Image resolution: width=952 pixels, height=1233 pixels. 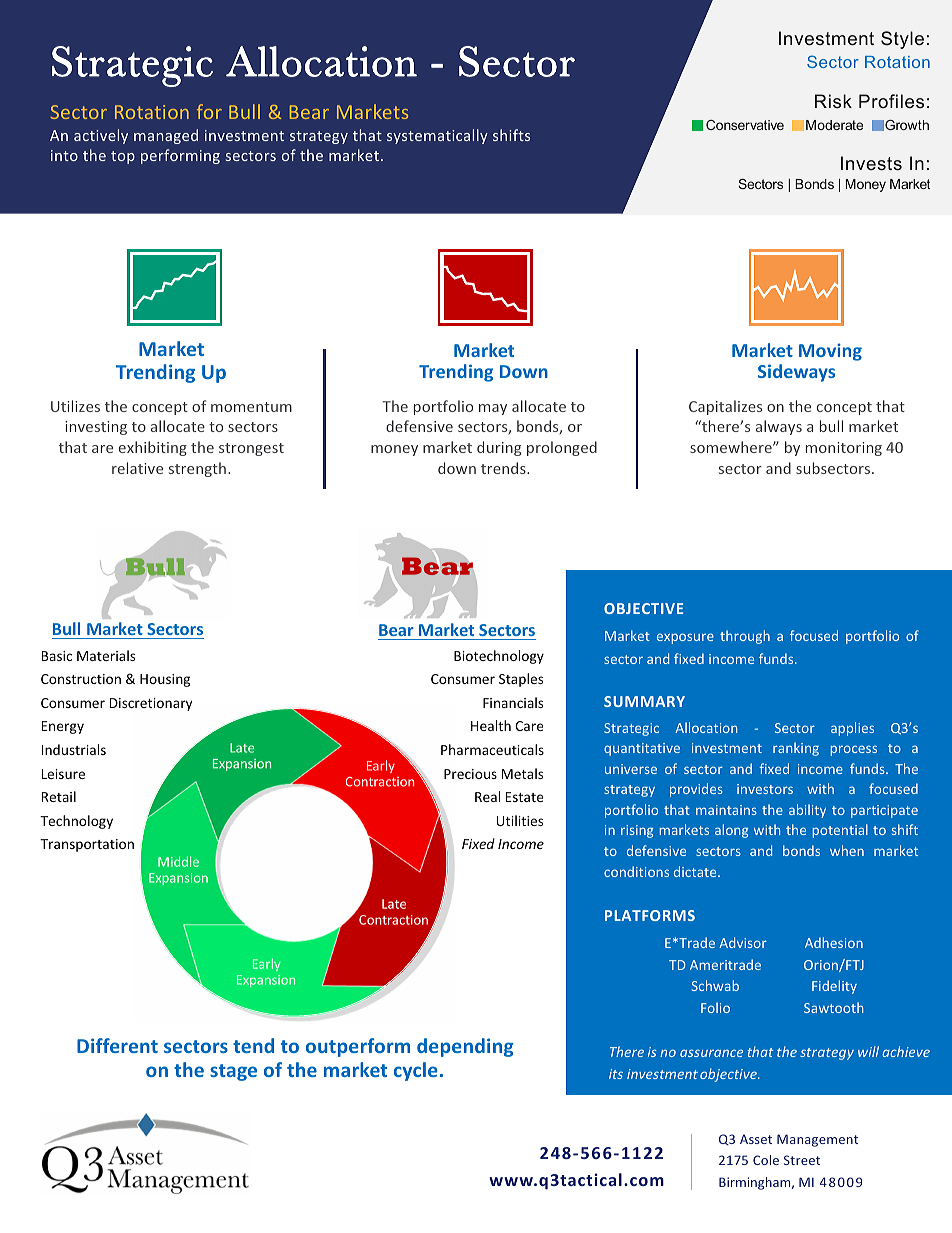 I want to click on Staples, so click(x=521, y=680).
